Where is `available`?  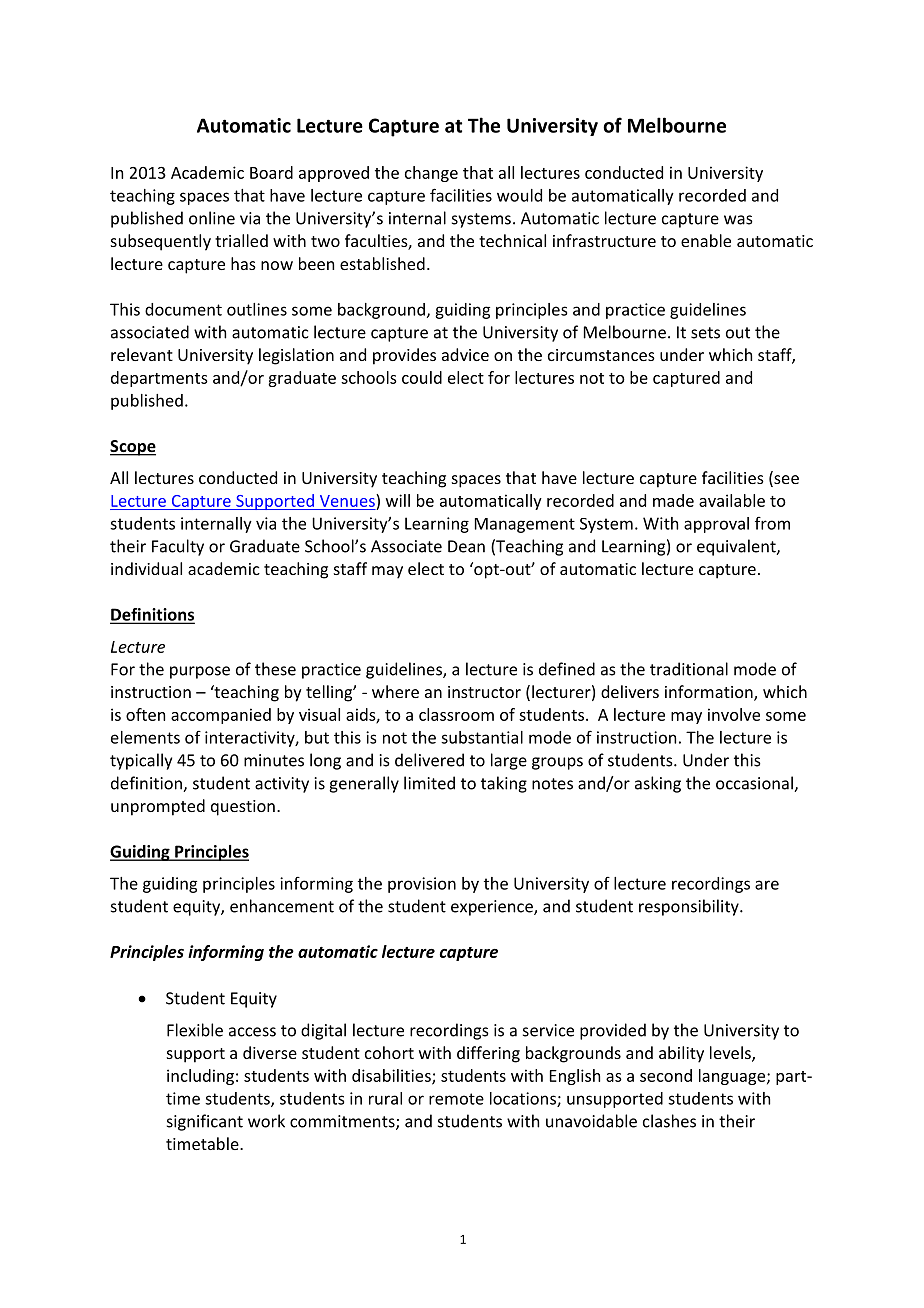
available is located at coordinates (732, 500).
